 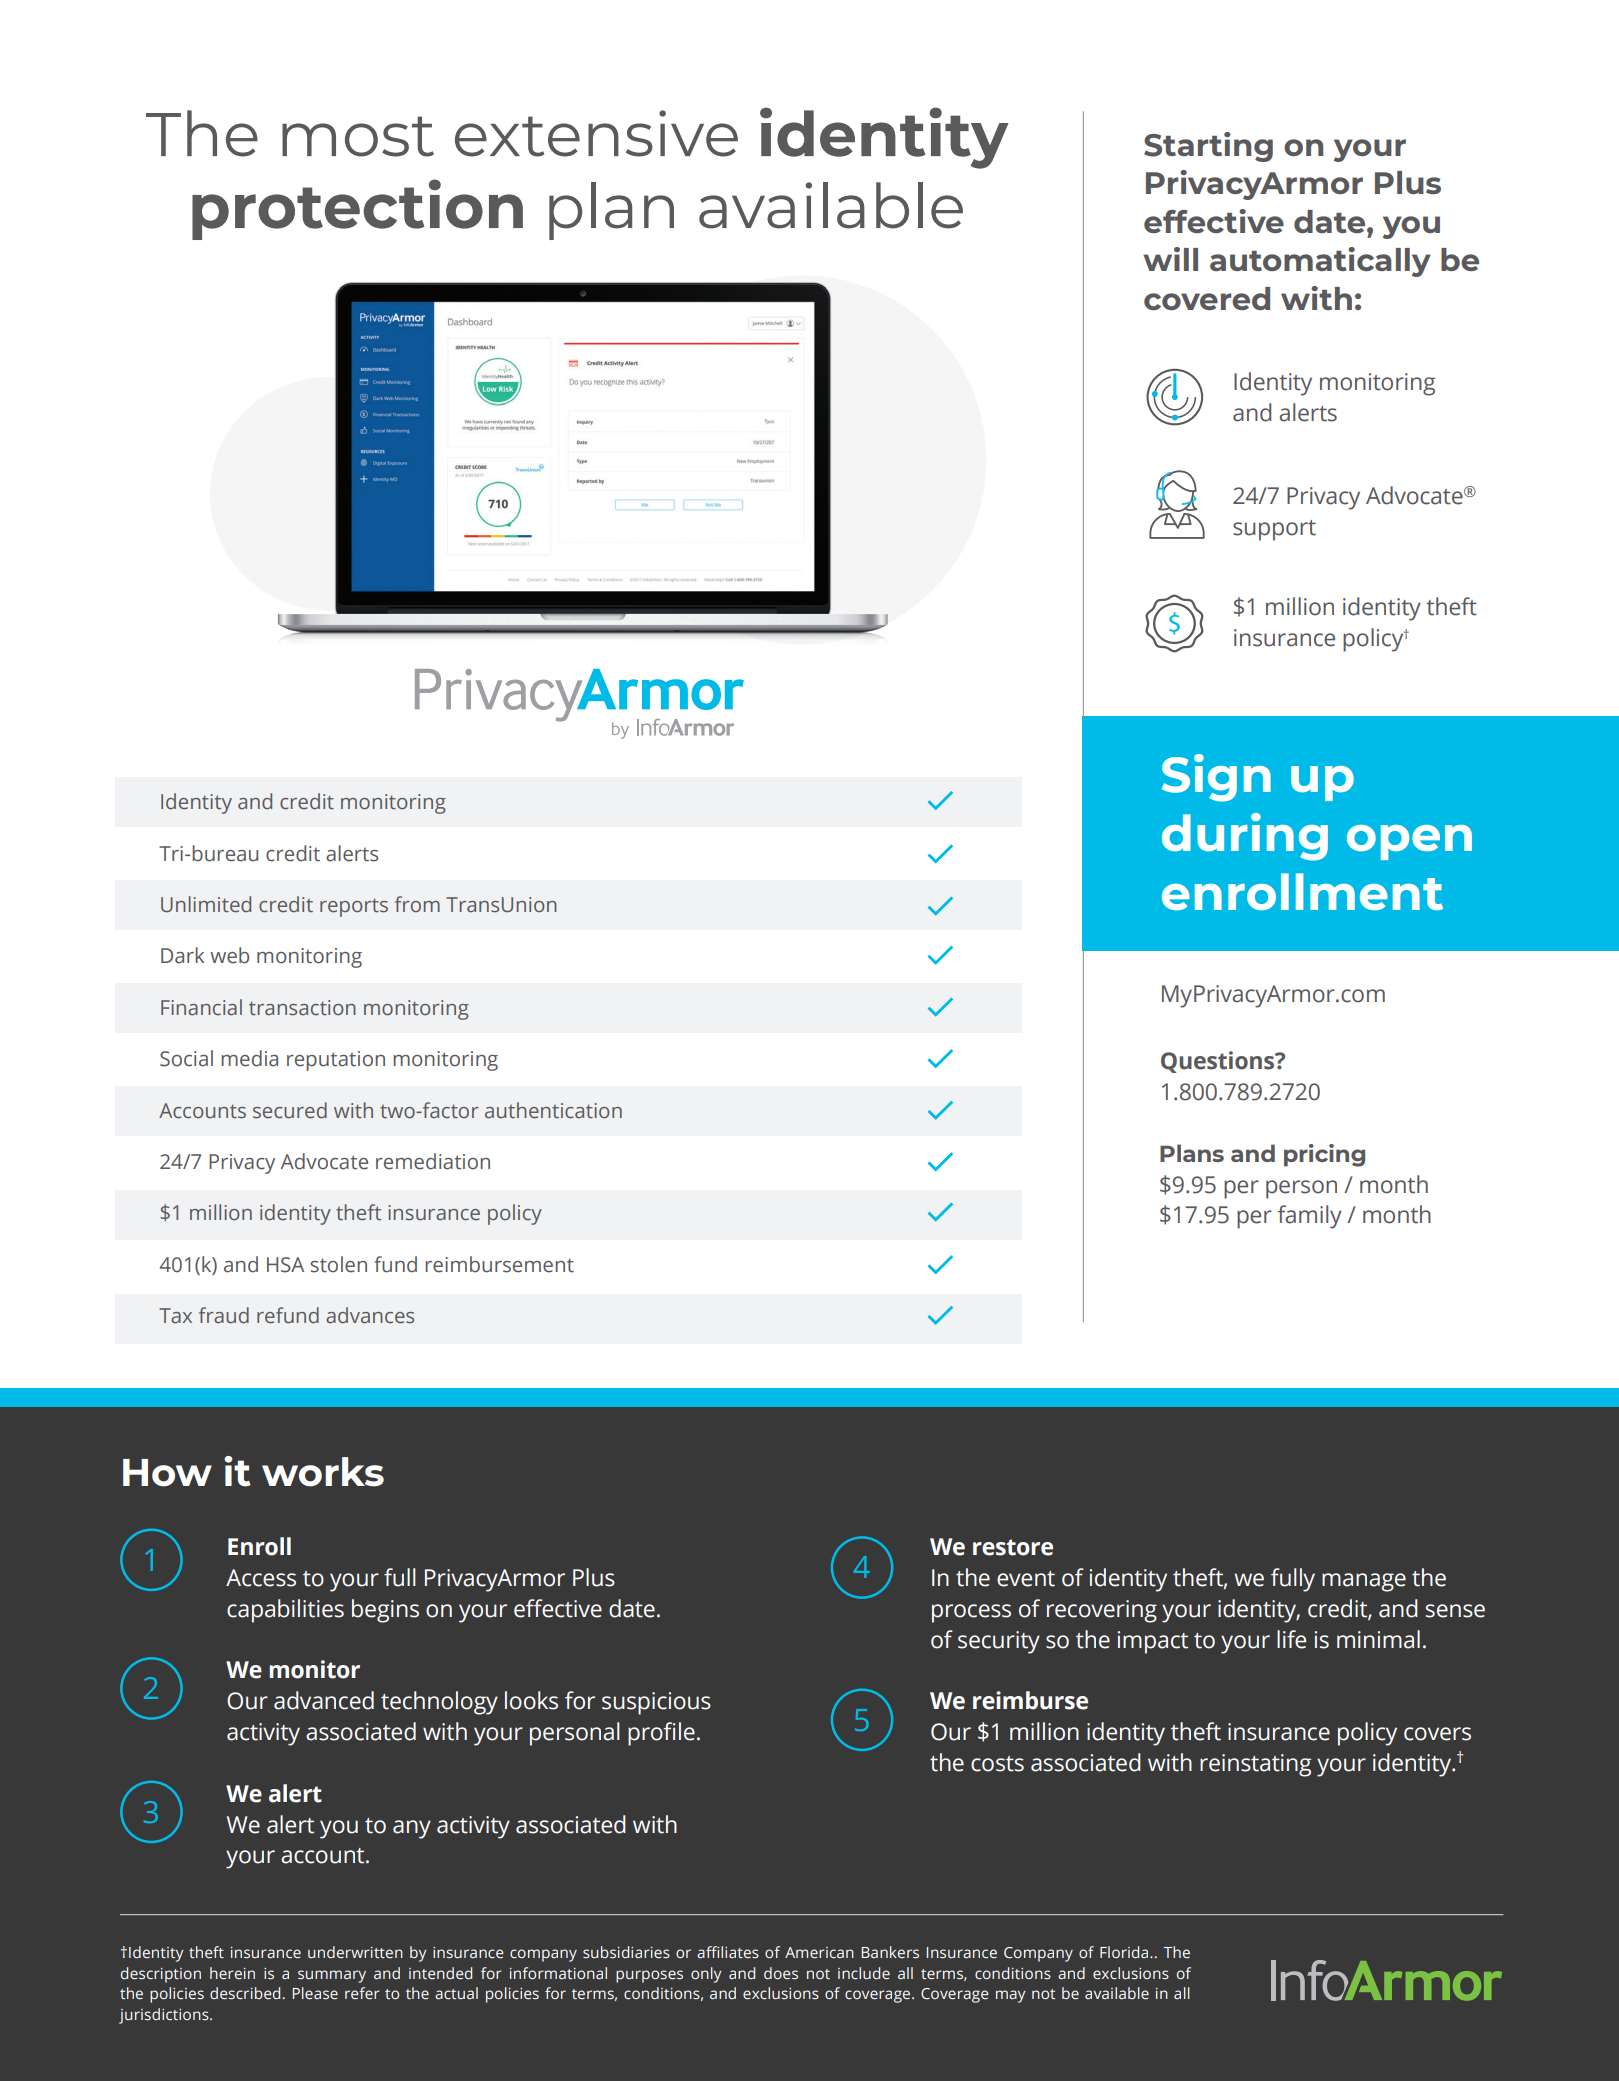 I want to click on restore, so click(x=1013, y=1547).
